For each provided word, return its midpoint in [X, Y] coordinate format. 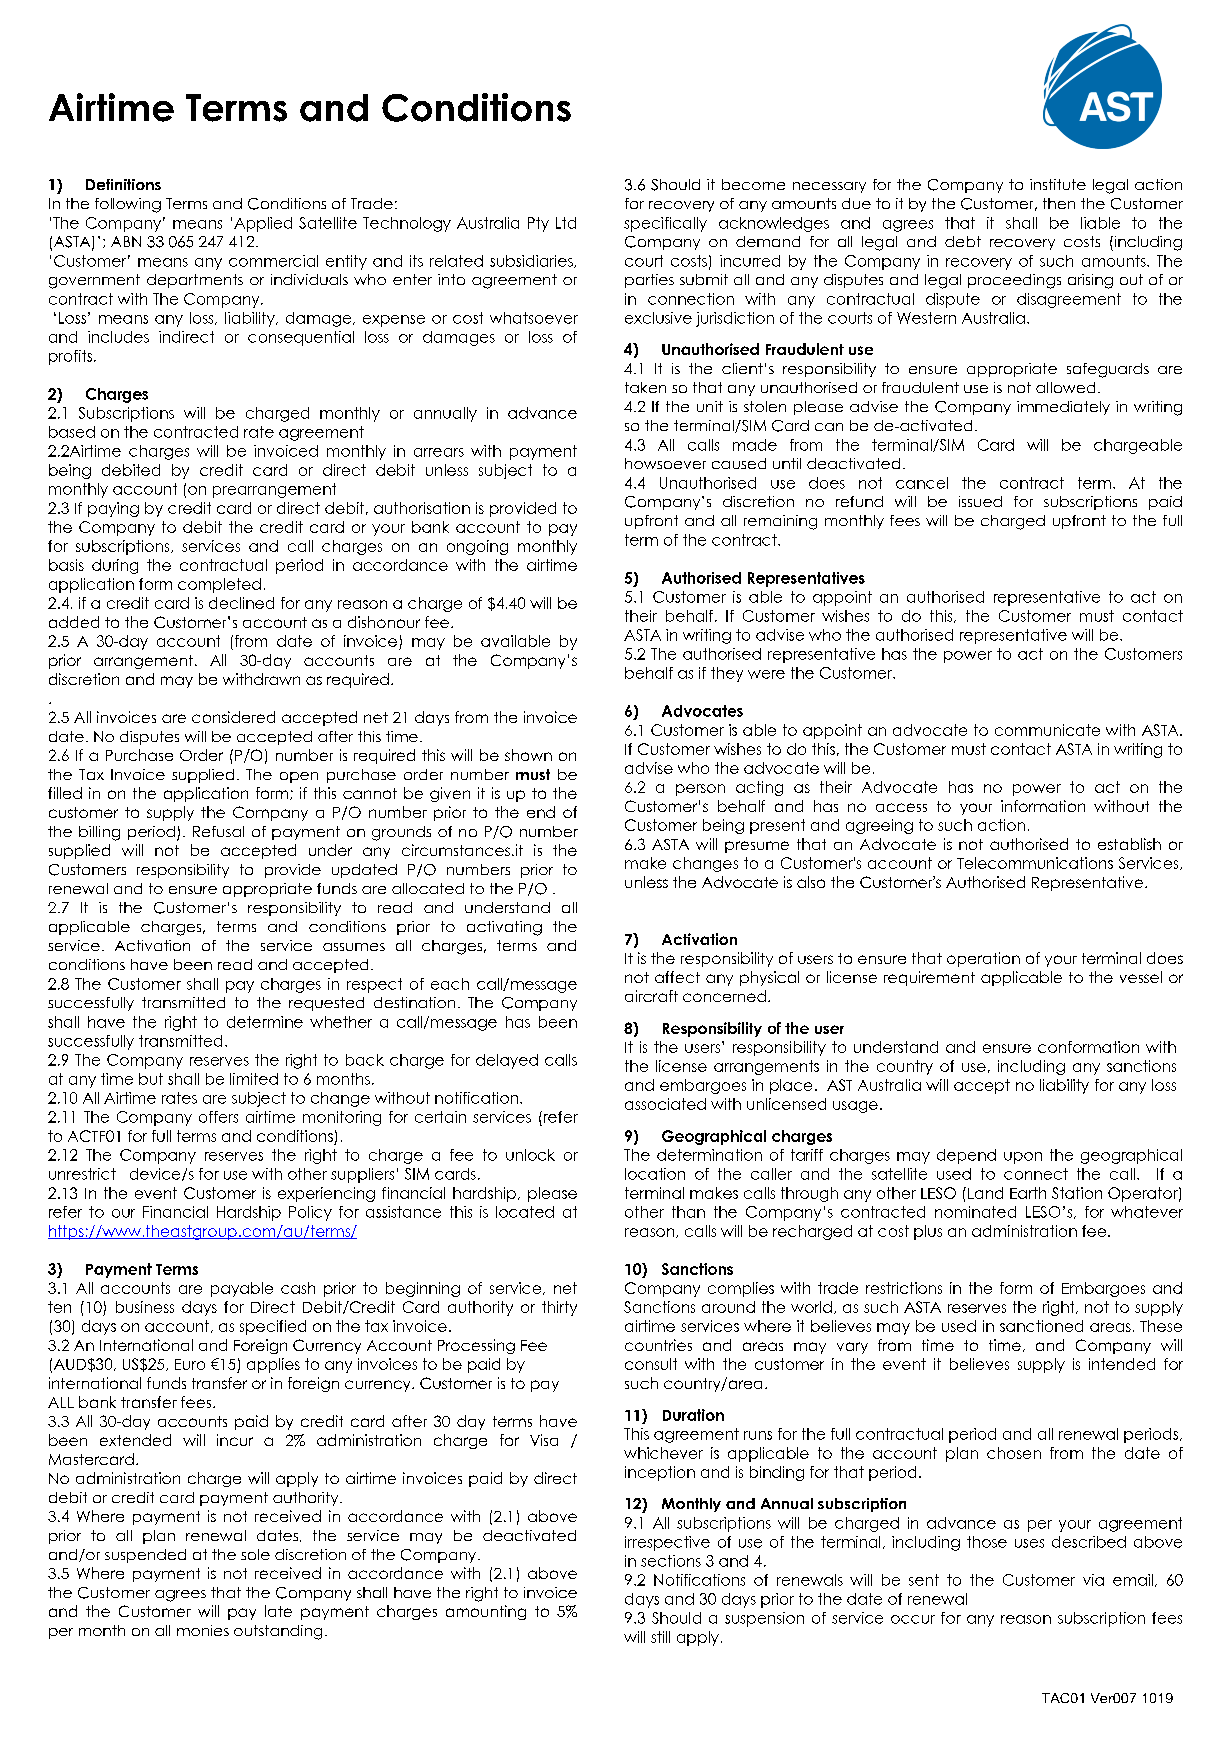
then [1059, 203]
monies [203, 1630]
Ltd [566, 223]
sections [671, 1561]
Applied [263, 224]
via [1093, 1580]
